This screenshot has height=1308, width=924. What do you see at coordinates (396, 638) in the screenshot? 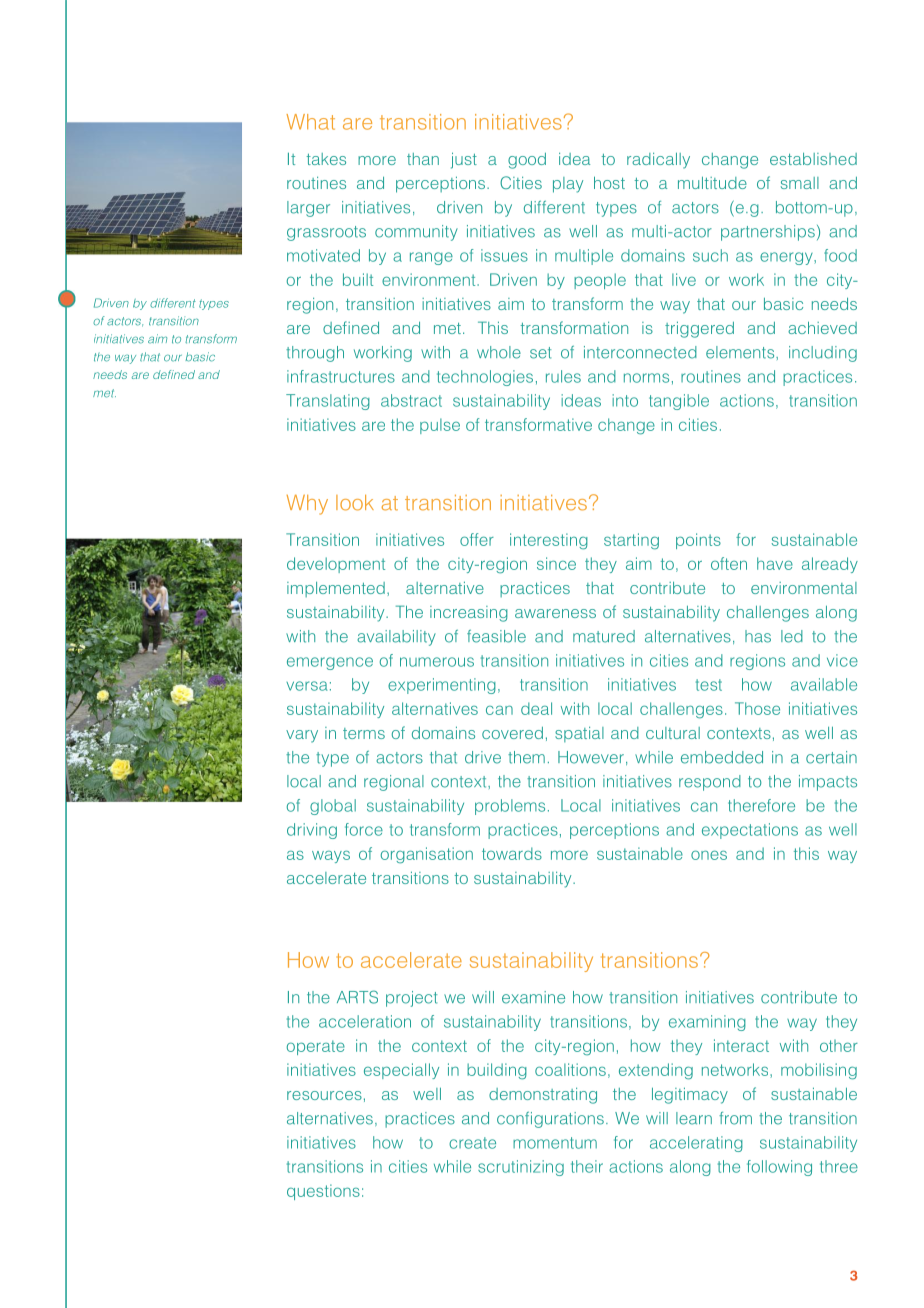
I see `availability` at bounding box center [396, 638].
